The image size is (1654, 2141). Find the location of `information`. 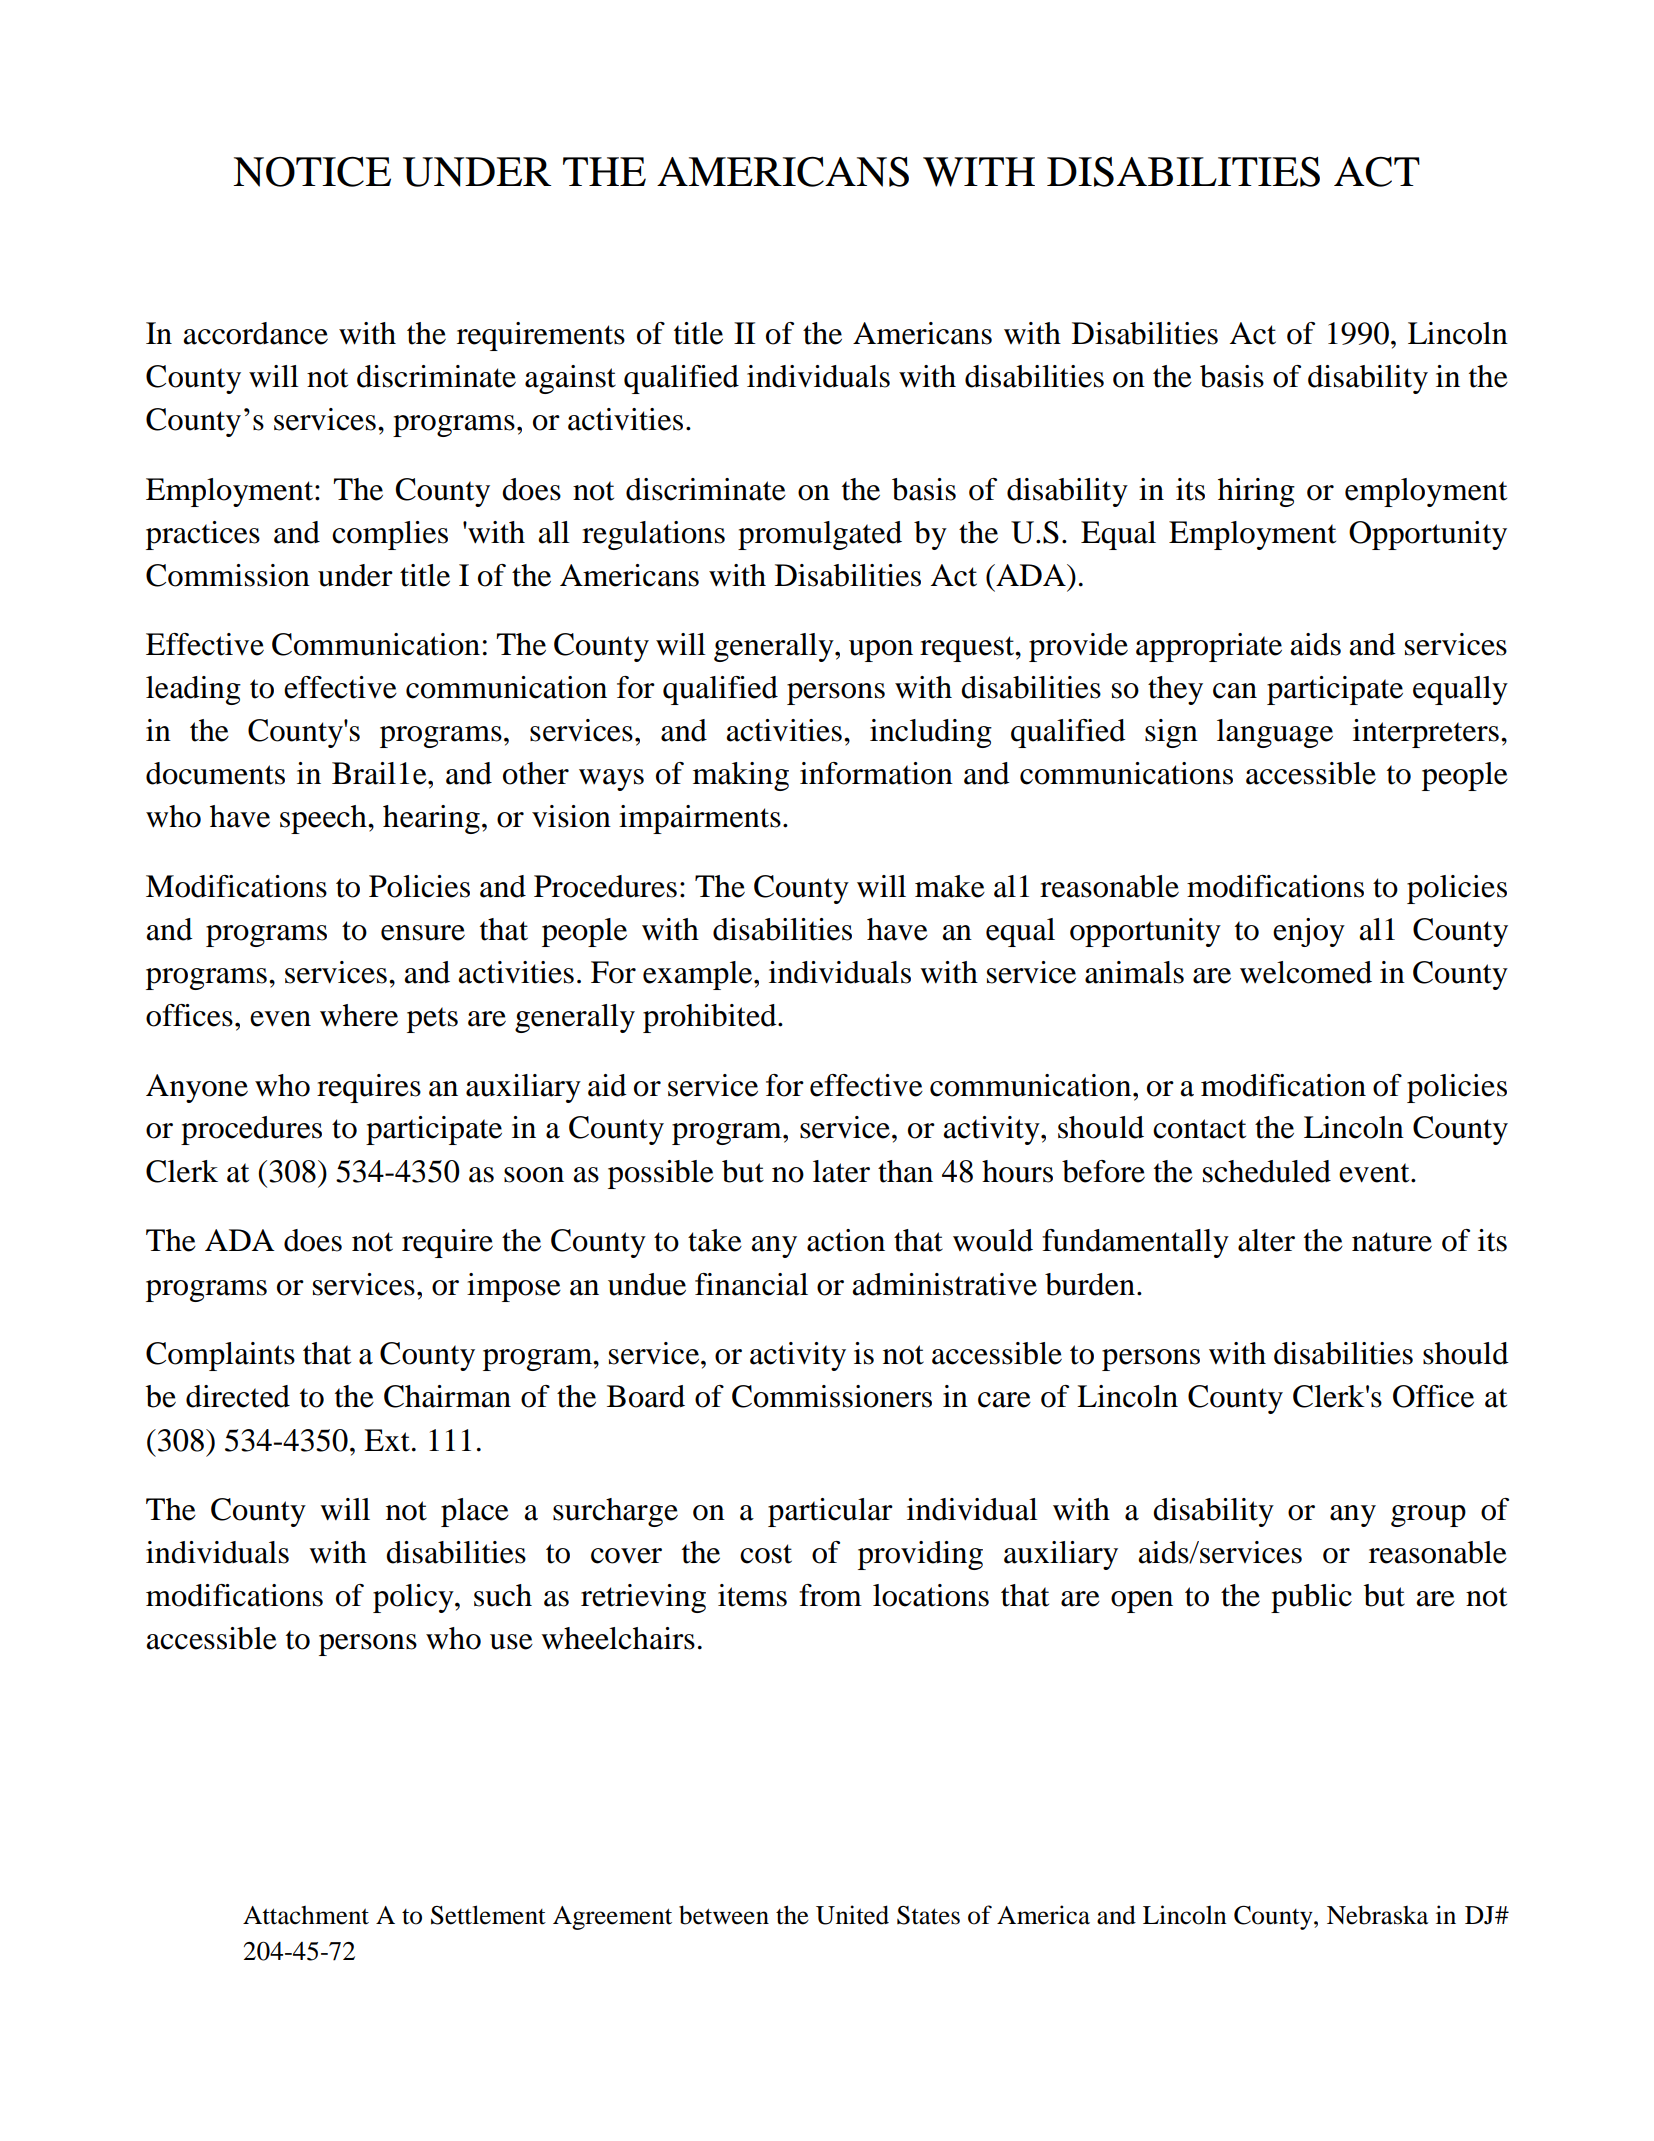

information is located at coordinates (876, 773).
